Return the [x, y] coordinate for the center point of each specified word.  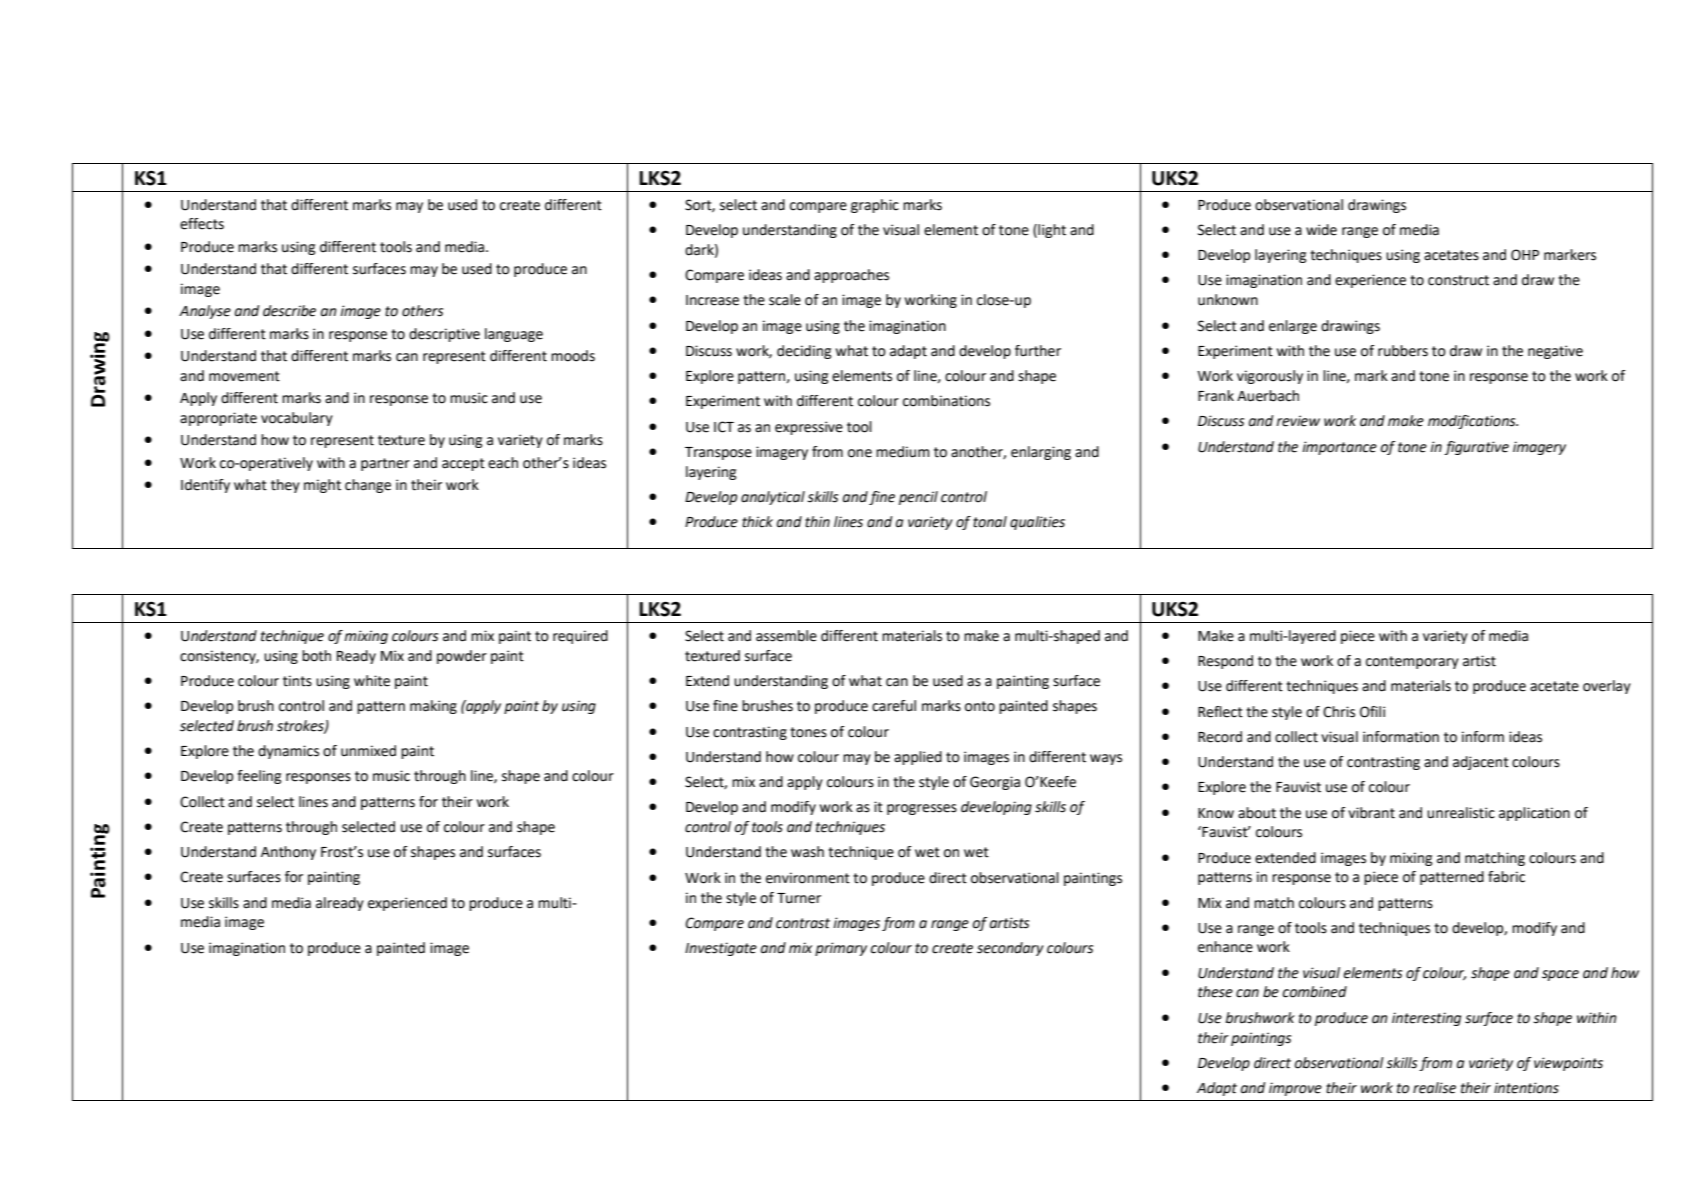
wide [1321, 230]
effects [202, 224]
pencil [918, 498]
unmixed [368, 751]
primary [841, 949]
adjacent [1481, 763]
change [368, 486]
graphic [875, 206]
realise [1434, 1088]
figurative [1476, 448]
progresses [922, 809]
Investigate [721, 949]
